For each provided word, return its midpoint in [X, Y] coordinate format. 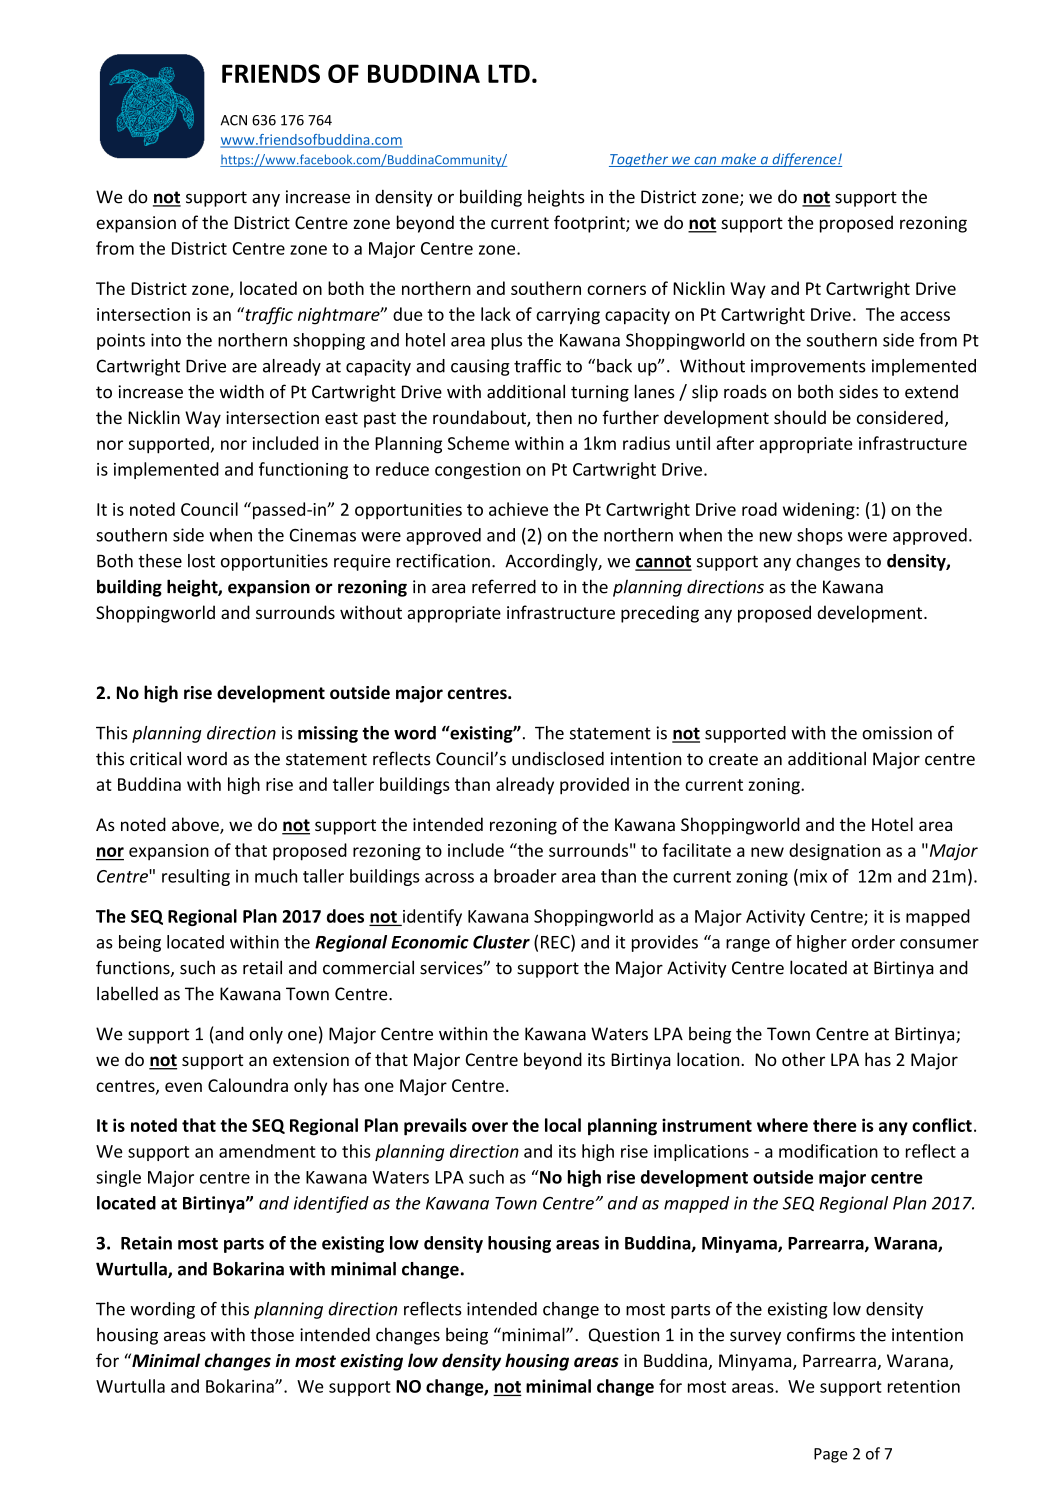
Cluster [501, 942]
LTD [509, 73]
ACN [234, 120]
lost [201, 561]
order [873, 942]
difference [804, 160]
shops [820, 536]
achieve [518, 509]
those [272, 1334]
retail [262, 967]
